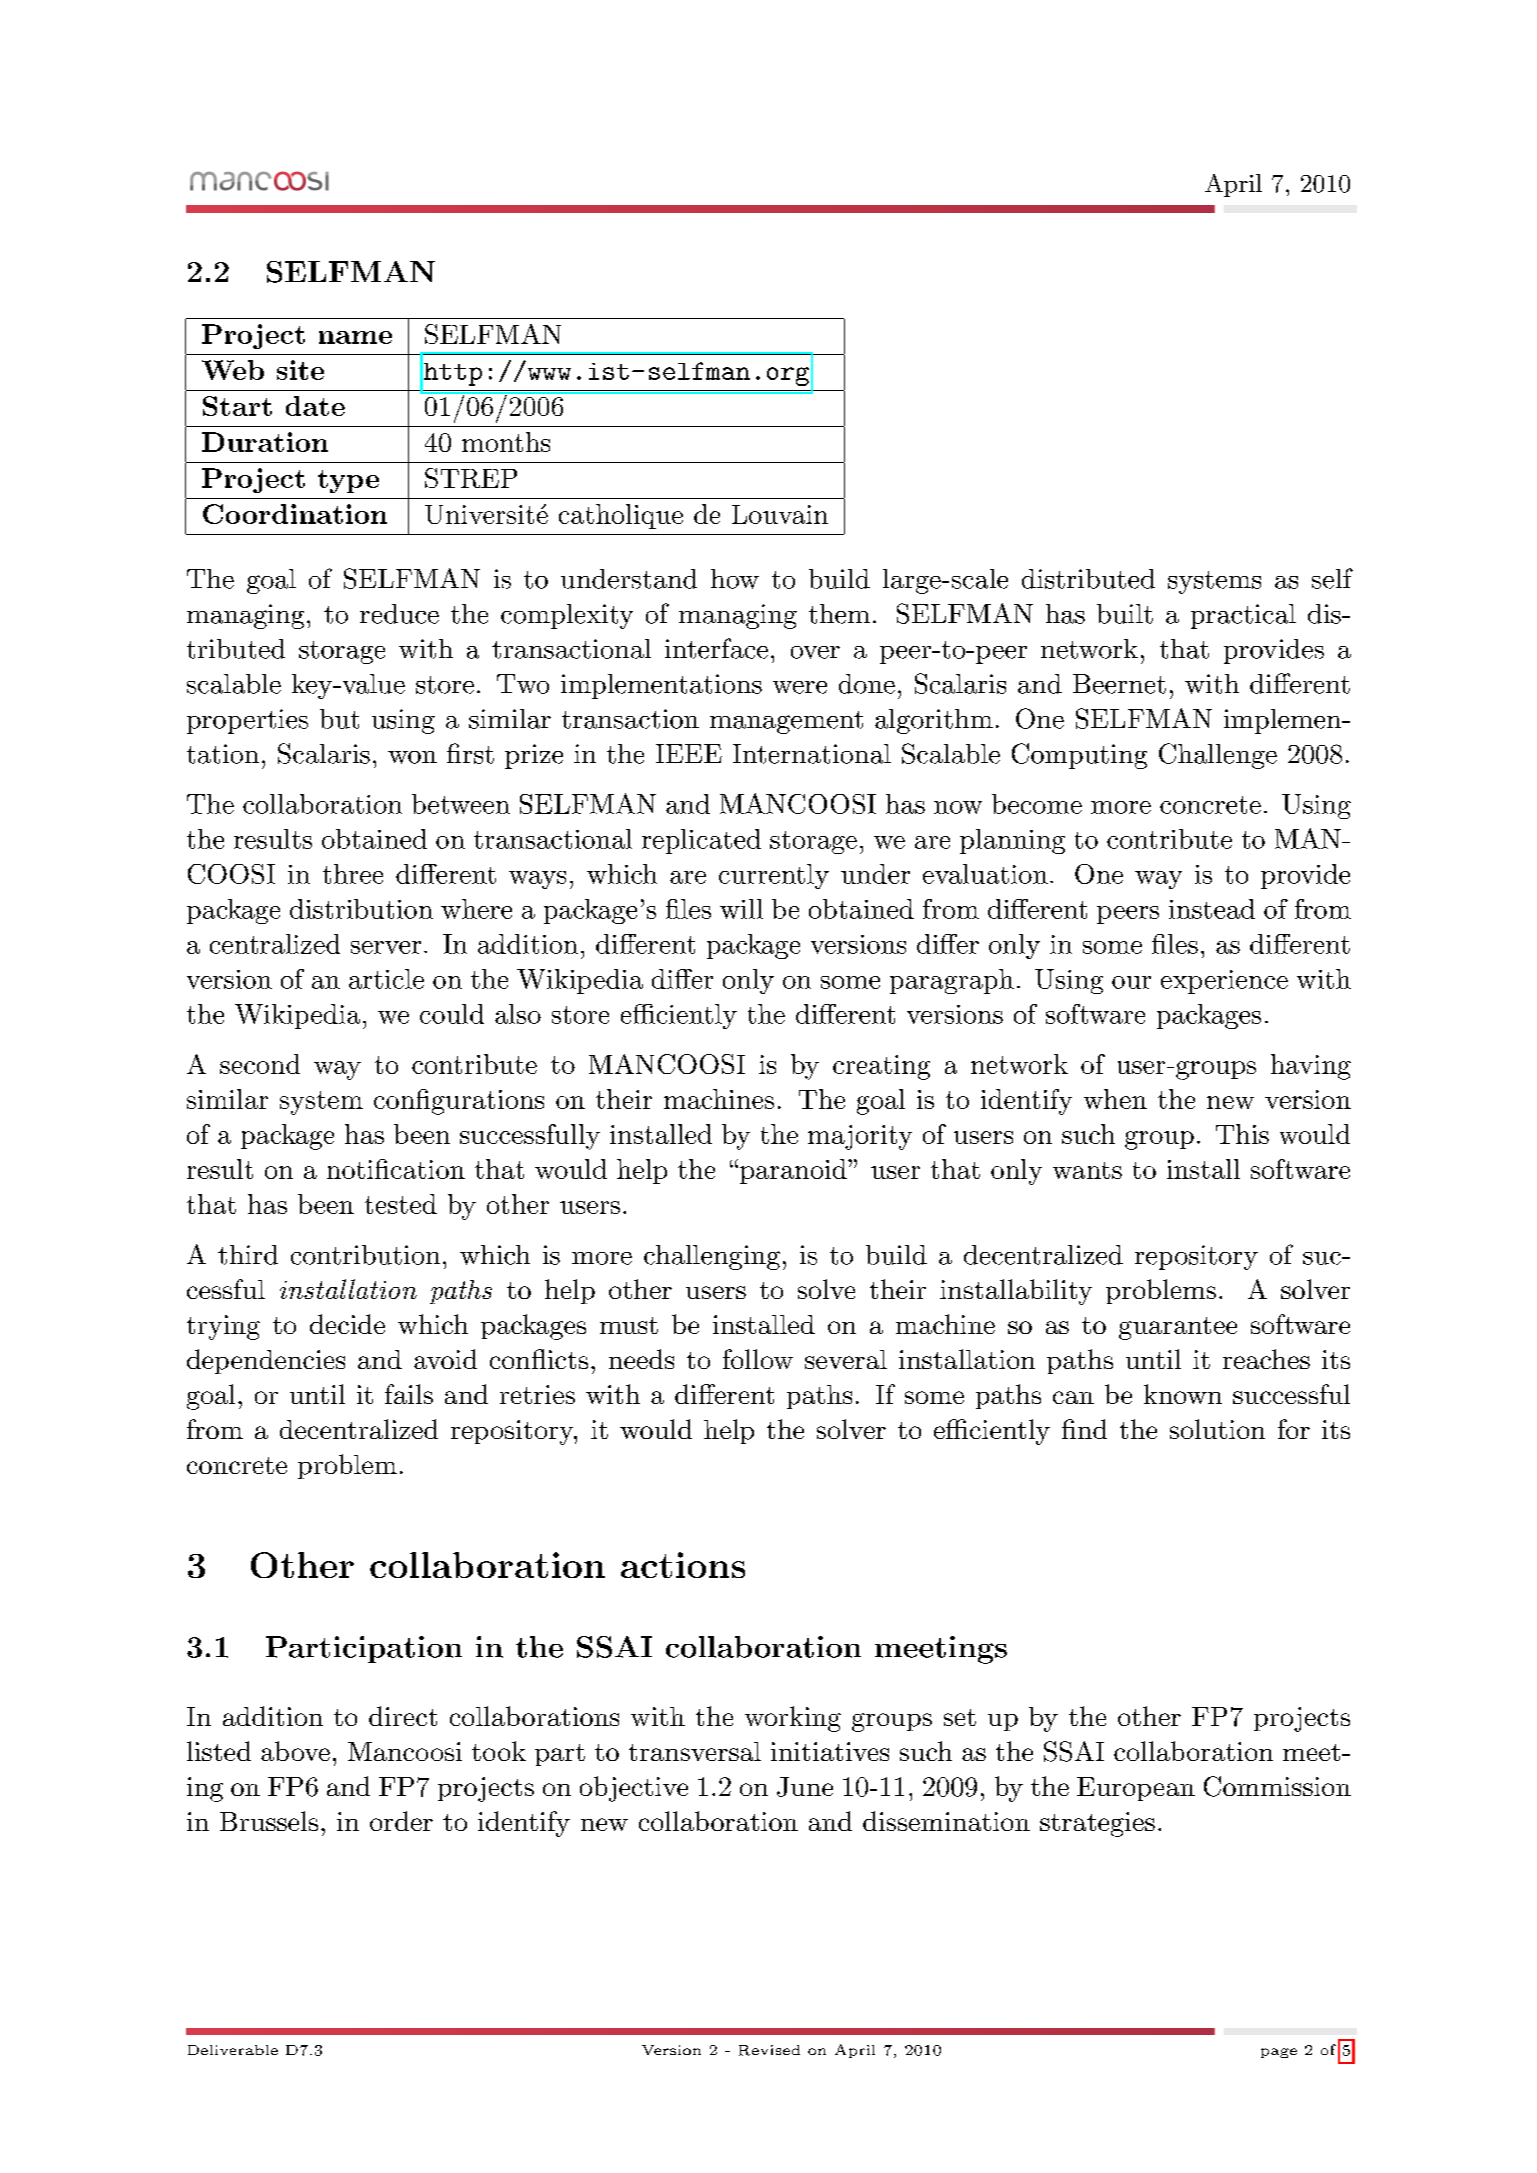  I want to click on built, so click(1125, 614).
